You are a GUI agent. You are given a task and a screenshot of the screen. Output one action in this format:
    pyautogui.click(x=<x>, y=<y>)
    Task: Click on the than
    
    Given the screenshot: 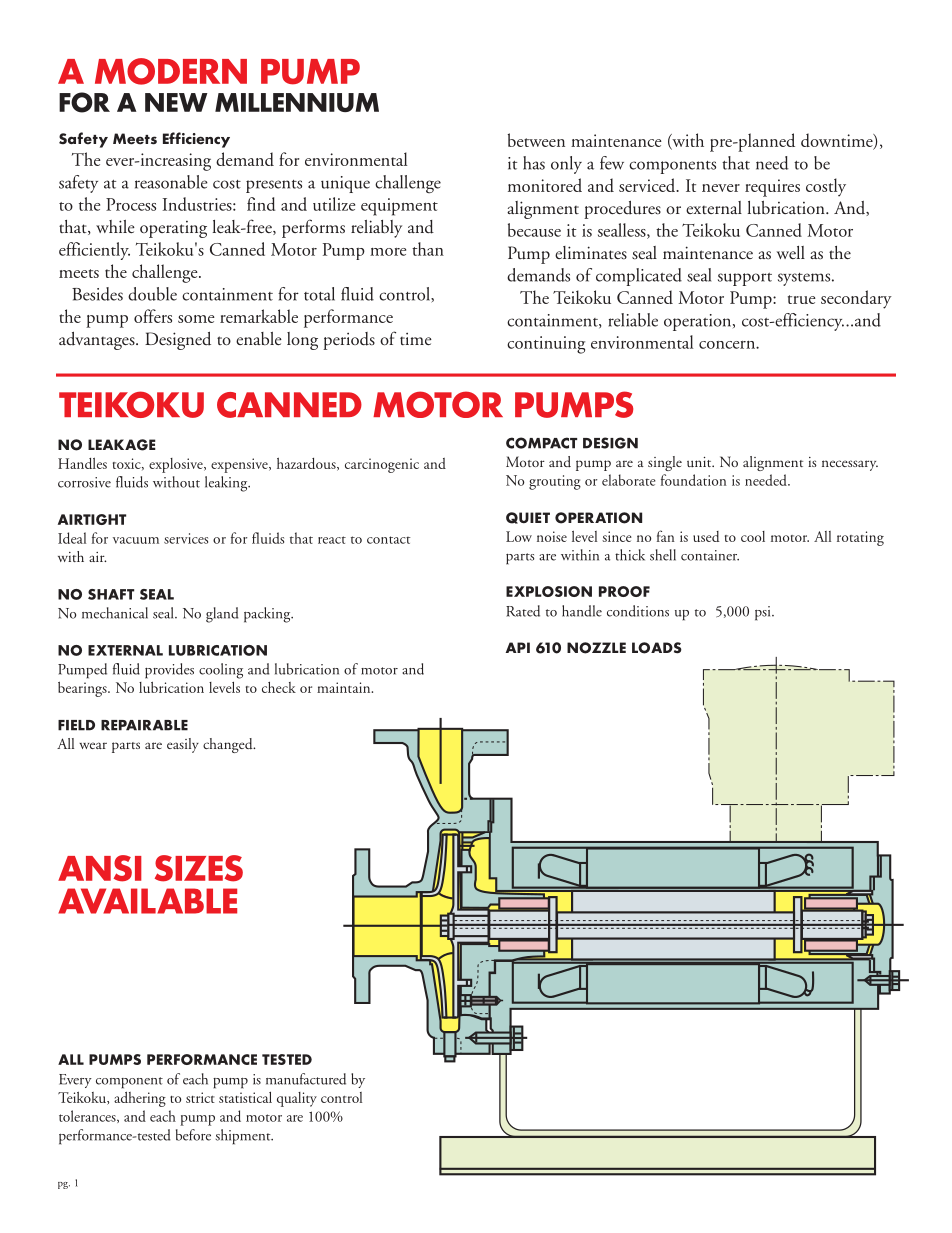 What is the action you would take?
    pyautogui.click(x=428, y=249)
